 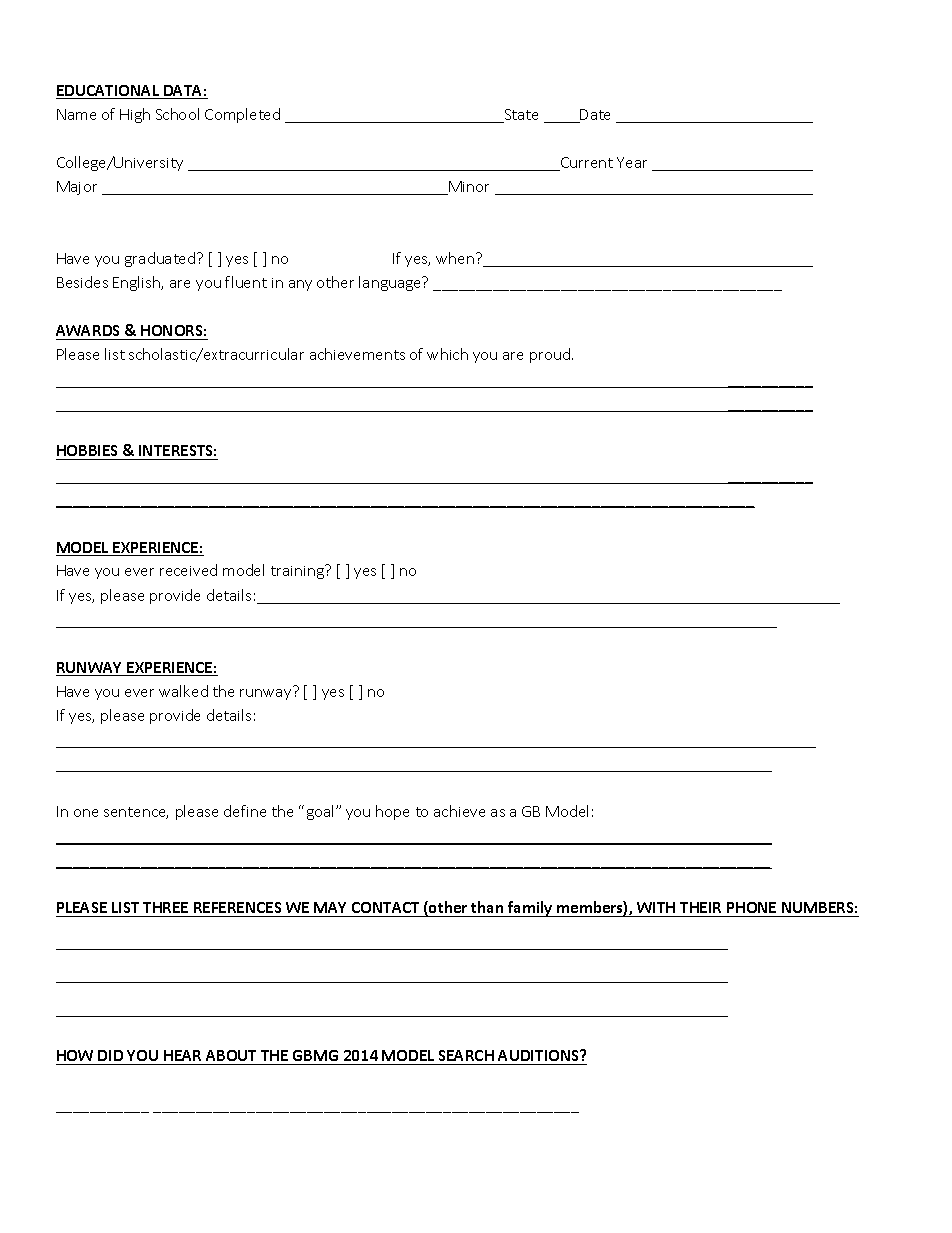 What do you see at coordinates (183, 691) in the screenshot?
I see `walked` at bounding box center [183, 691].
